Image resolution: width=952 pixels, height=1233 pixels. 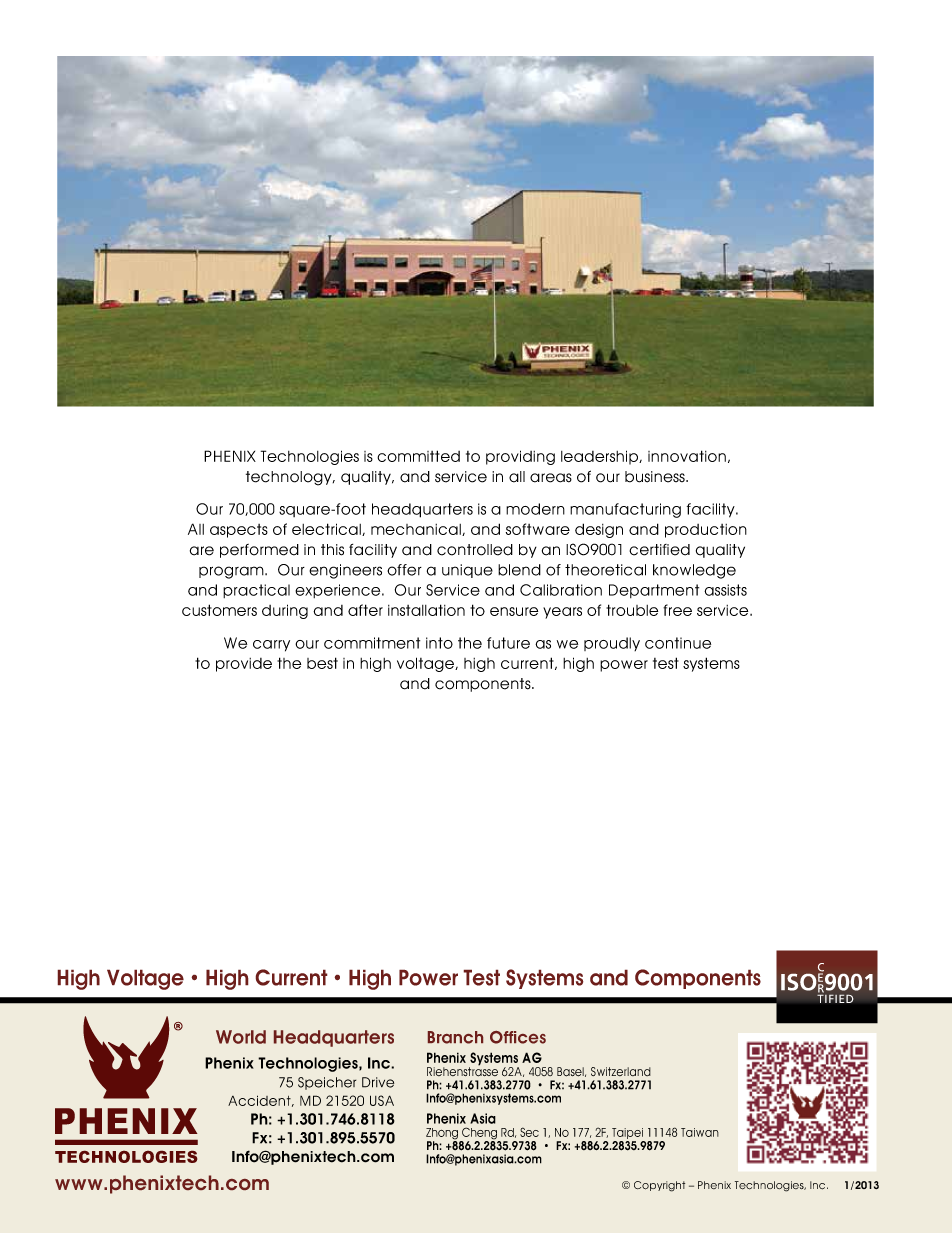 I want to click on technology, so click(x=290, y=478).
